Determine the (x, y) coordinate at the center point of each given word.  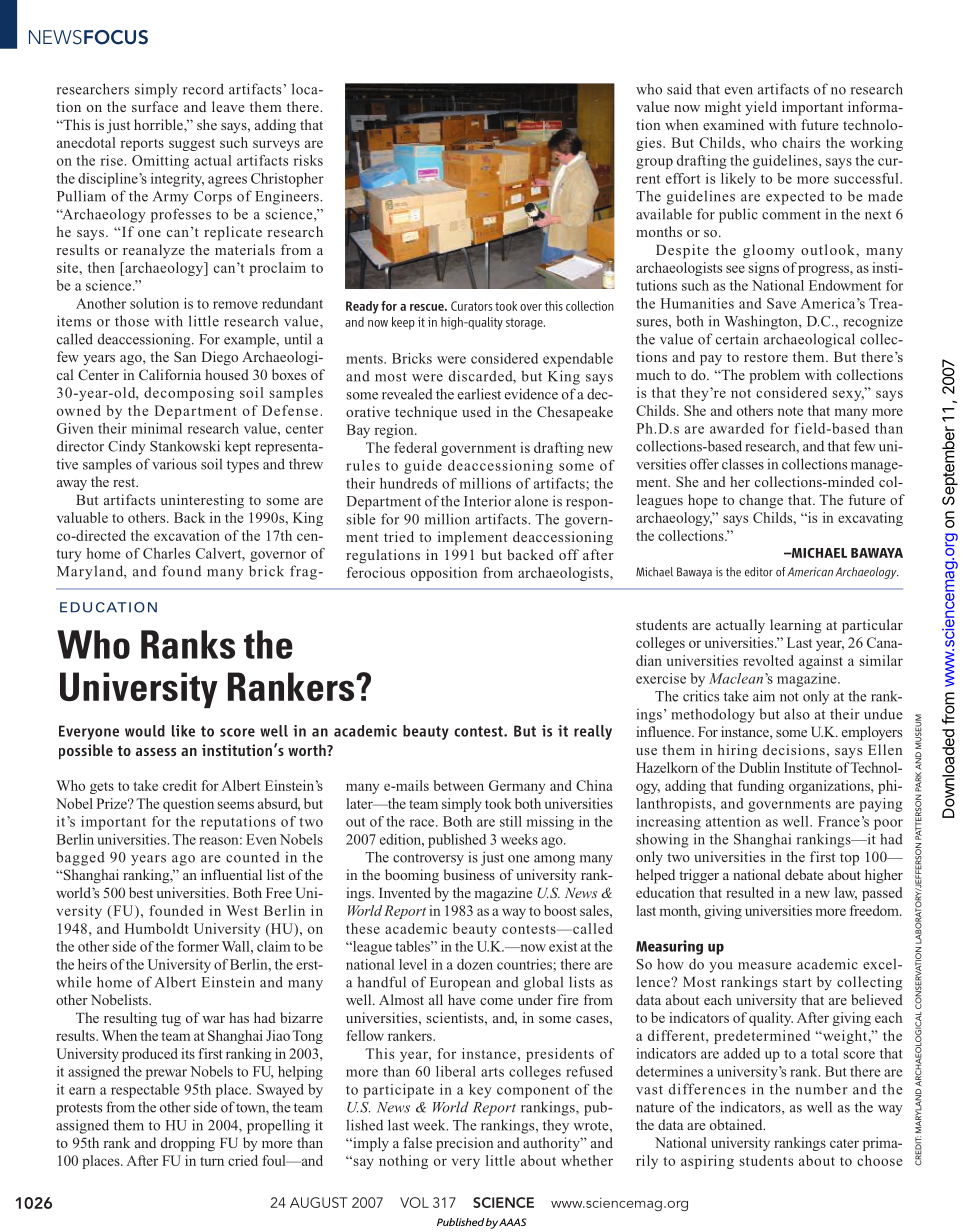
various (174, 464)
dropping (188, 1144)
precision (465, 1144)
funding (761, 787)
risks (308, 160)
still (511, 821)
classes (743, 464)
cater (844, 1143)
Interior (487, 501)
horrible (159, 124)
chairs (801, 142)
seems (236, 805)
